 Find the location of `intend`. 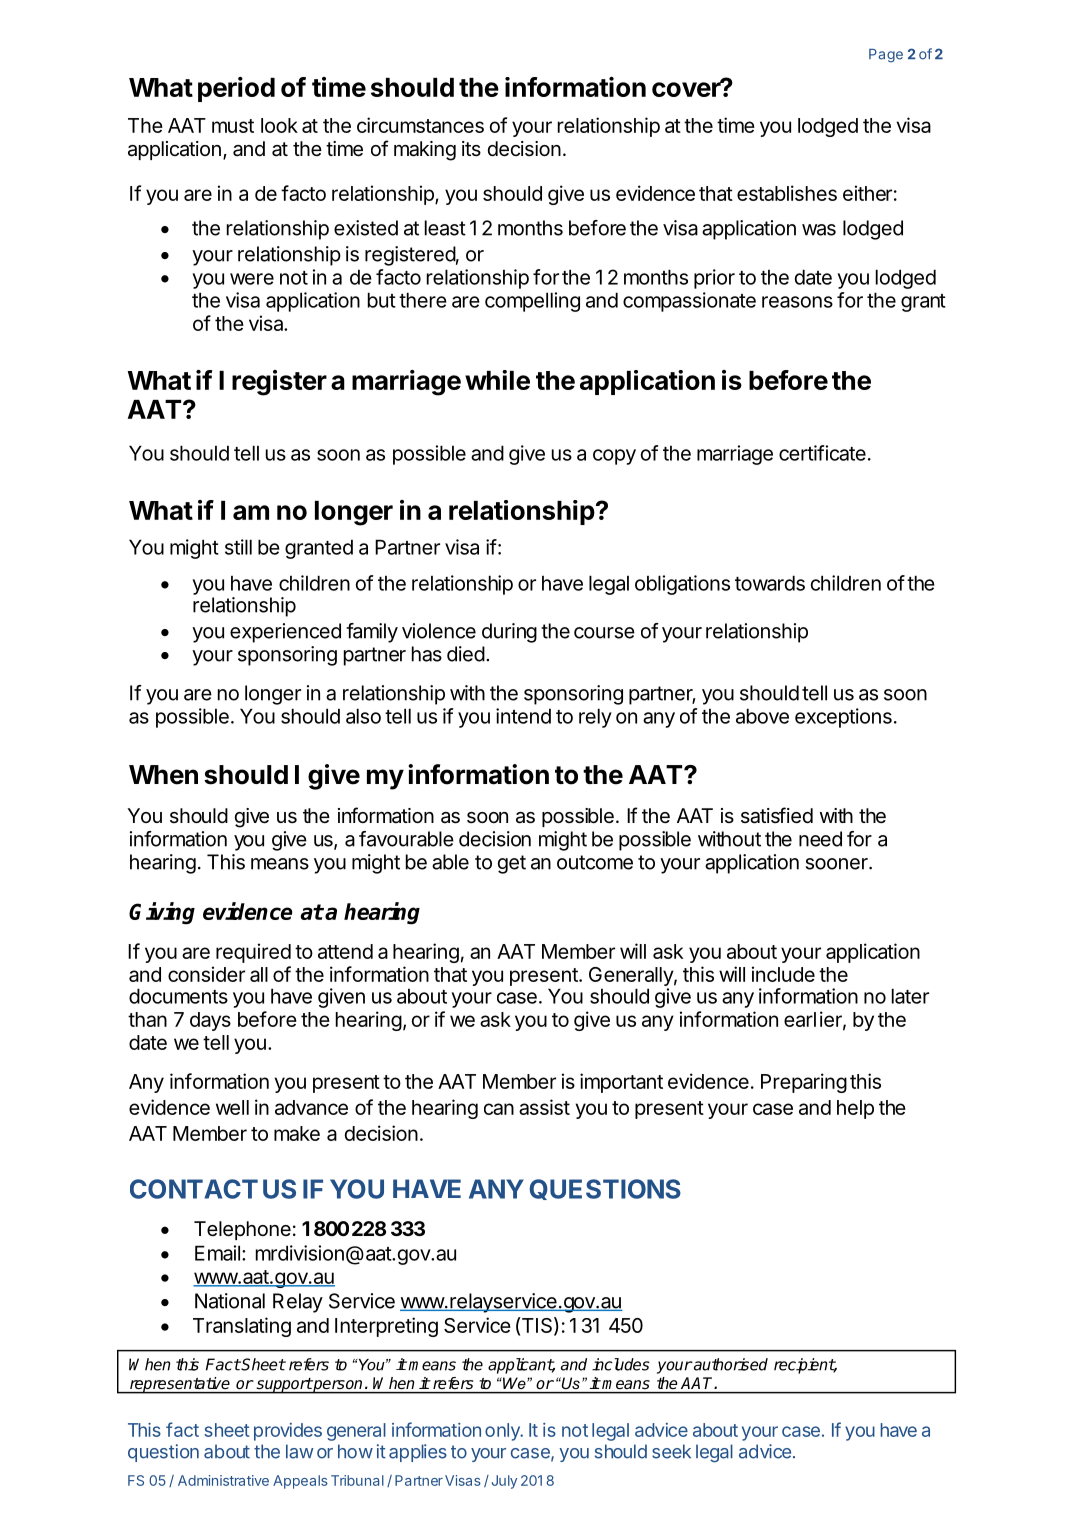

intend is located at coordinates (523, 716).
